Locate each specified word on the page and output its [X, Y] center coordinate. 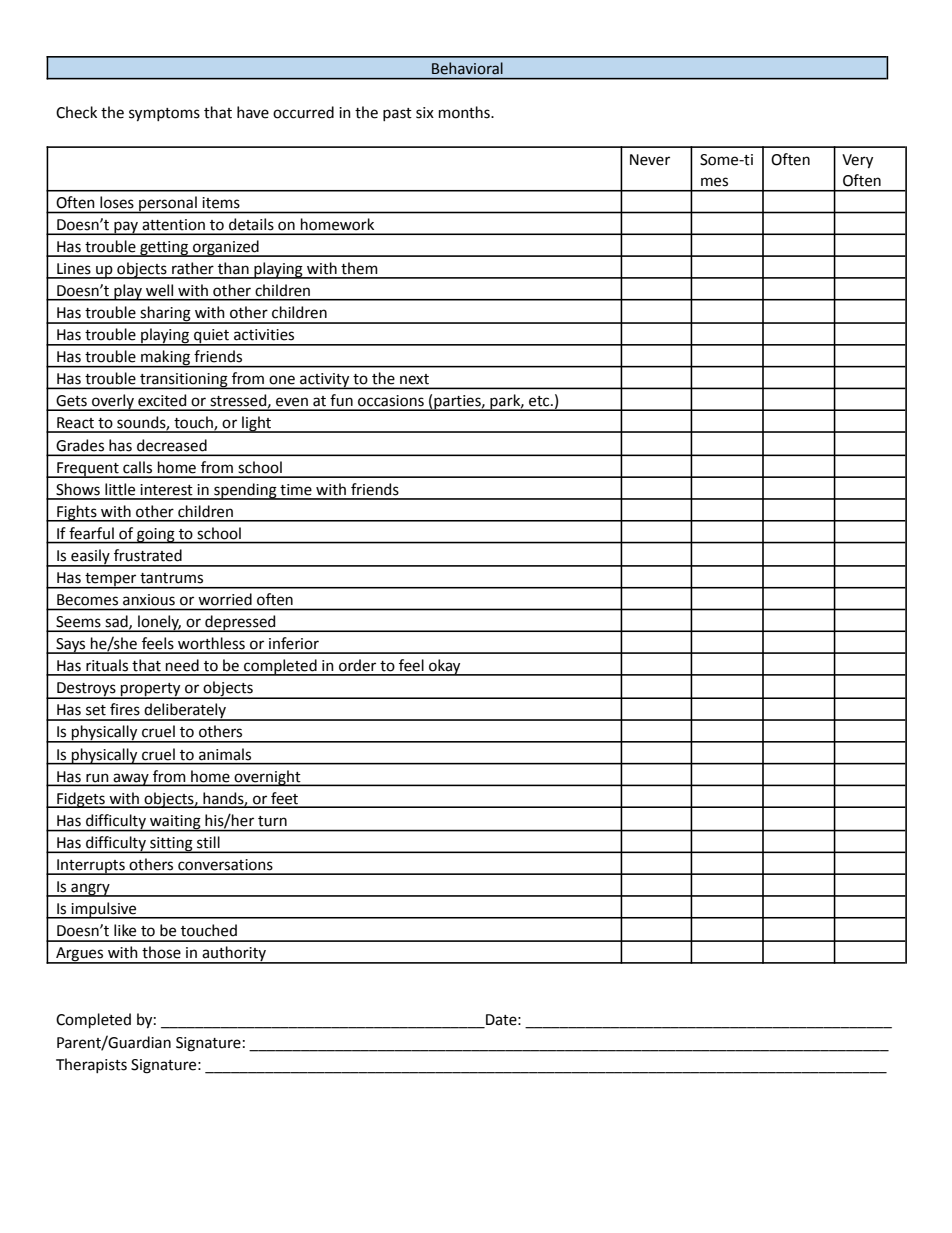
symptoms [164, 115]
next [414, 379]
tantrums [171, 578]
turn [272, 821]
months [465, 112]
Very [857, 161]
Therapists [91, 1065]
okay [445, 667]
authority [234, 955]
